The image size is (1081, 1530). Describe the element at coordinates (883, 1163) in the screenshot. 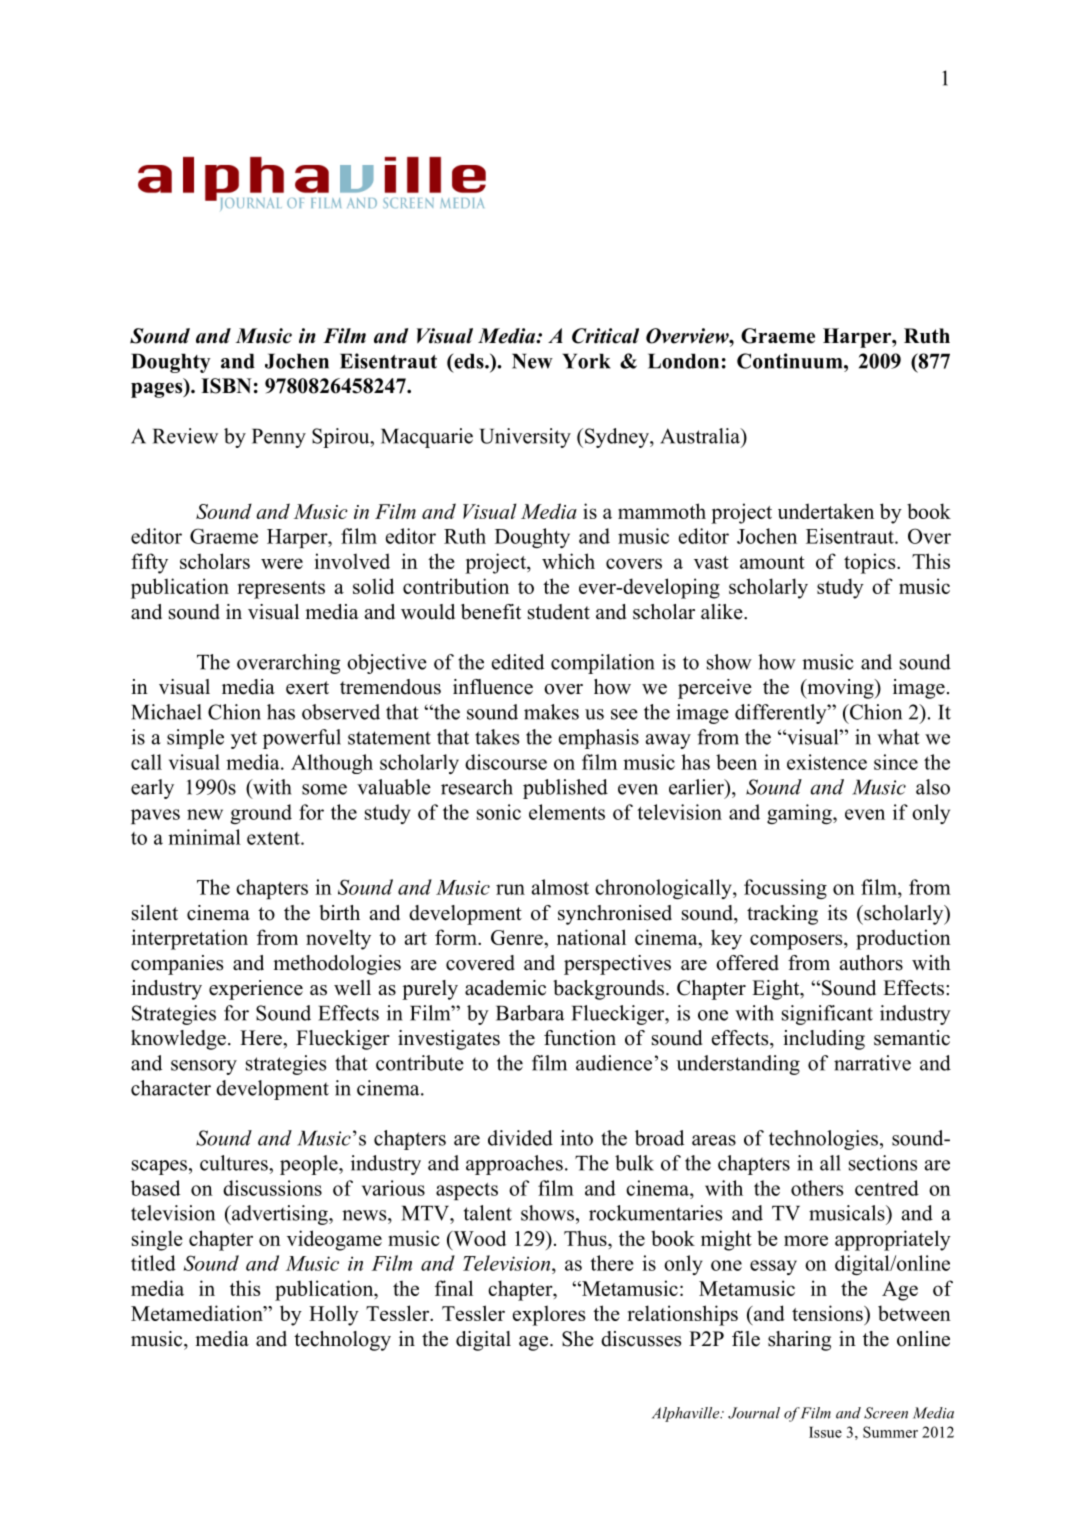

I see `sections` at that location.
